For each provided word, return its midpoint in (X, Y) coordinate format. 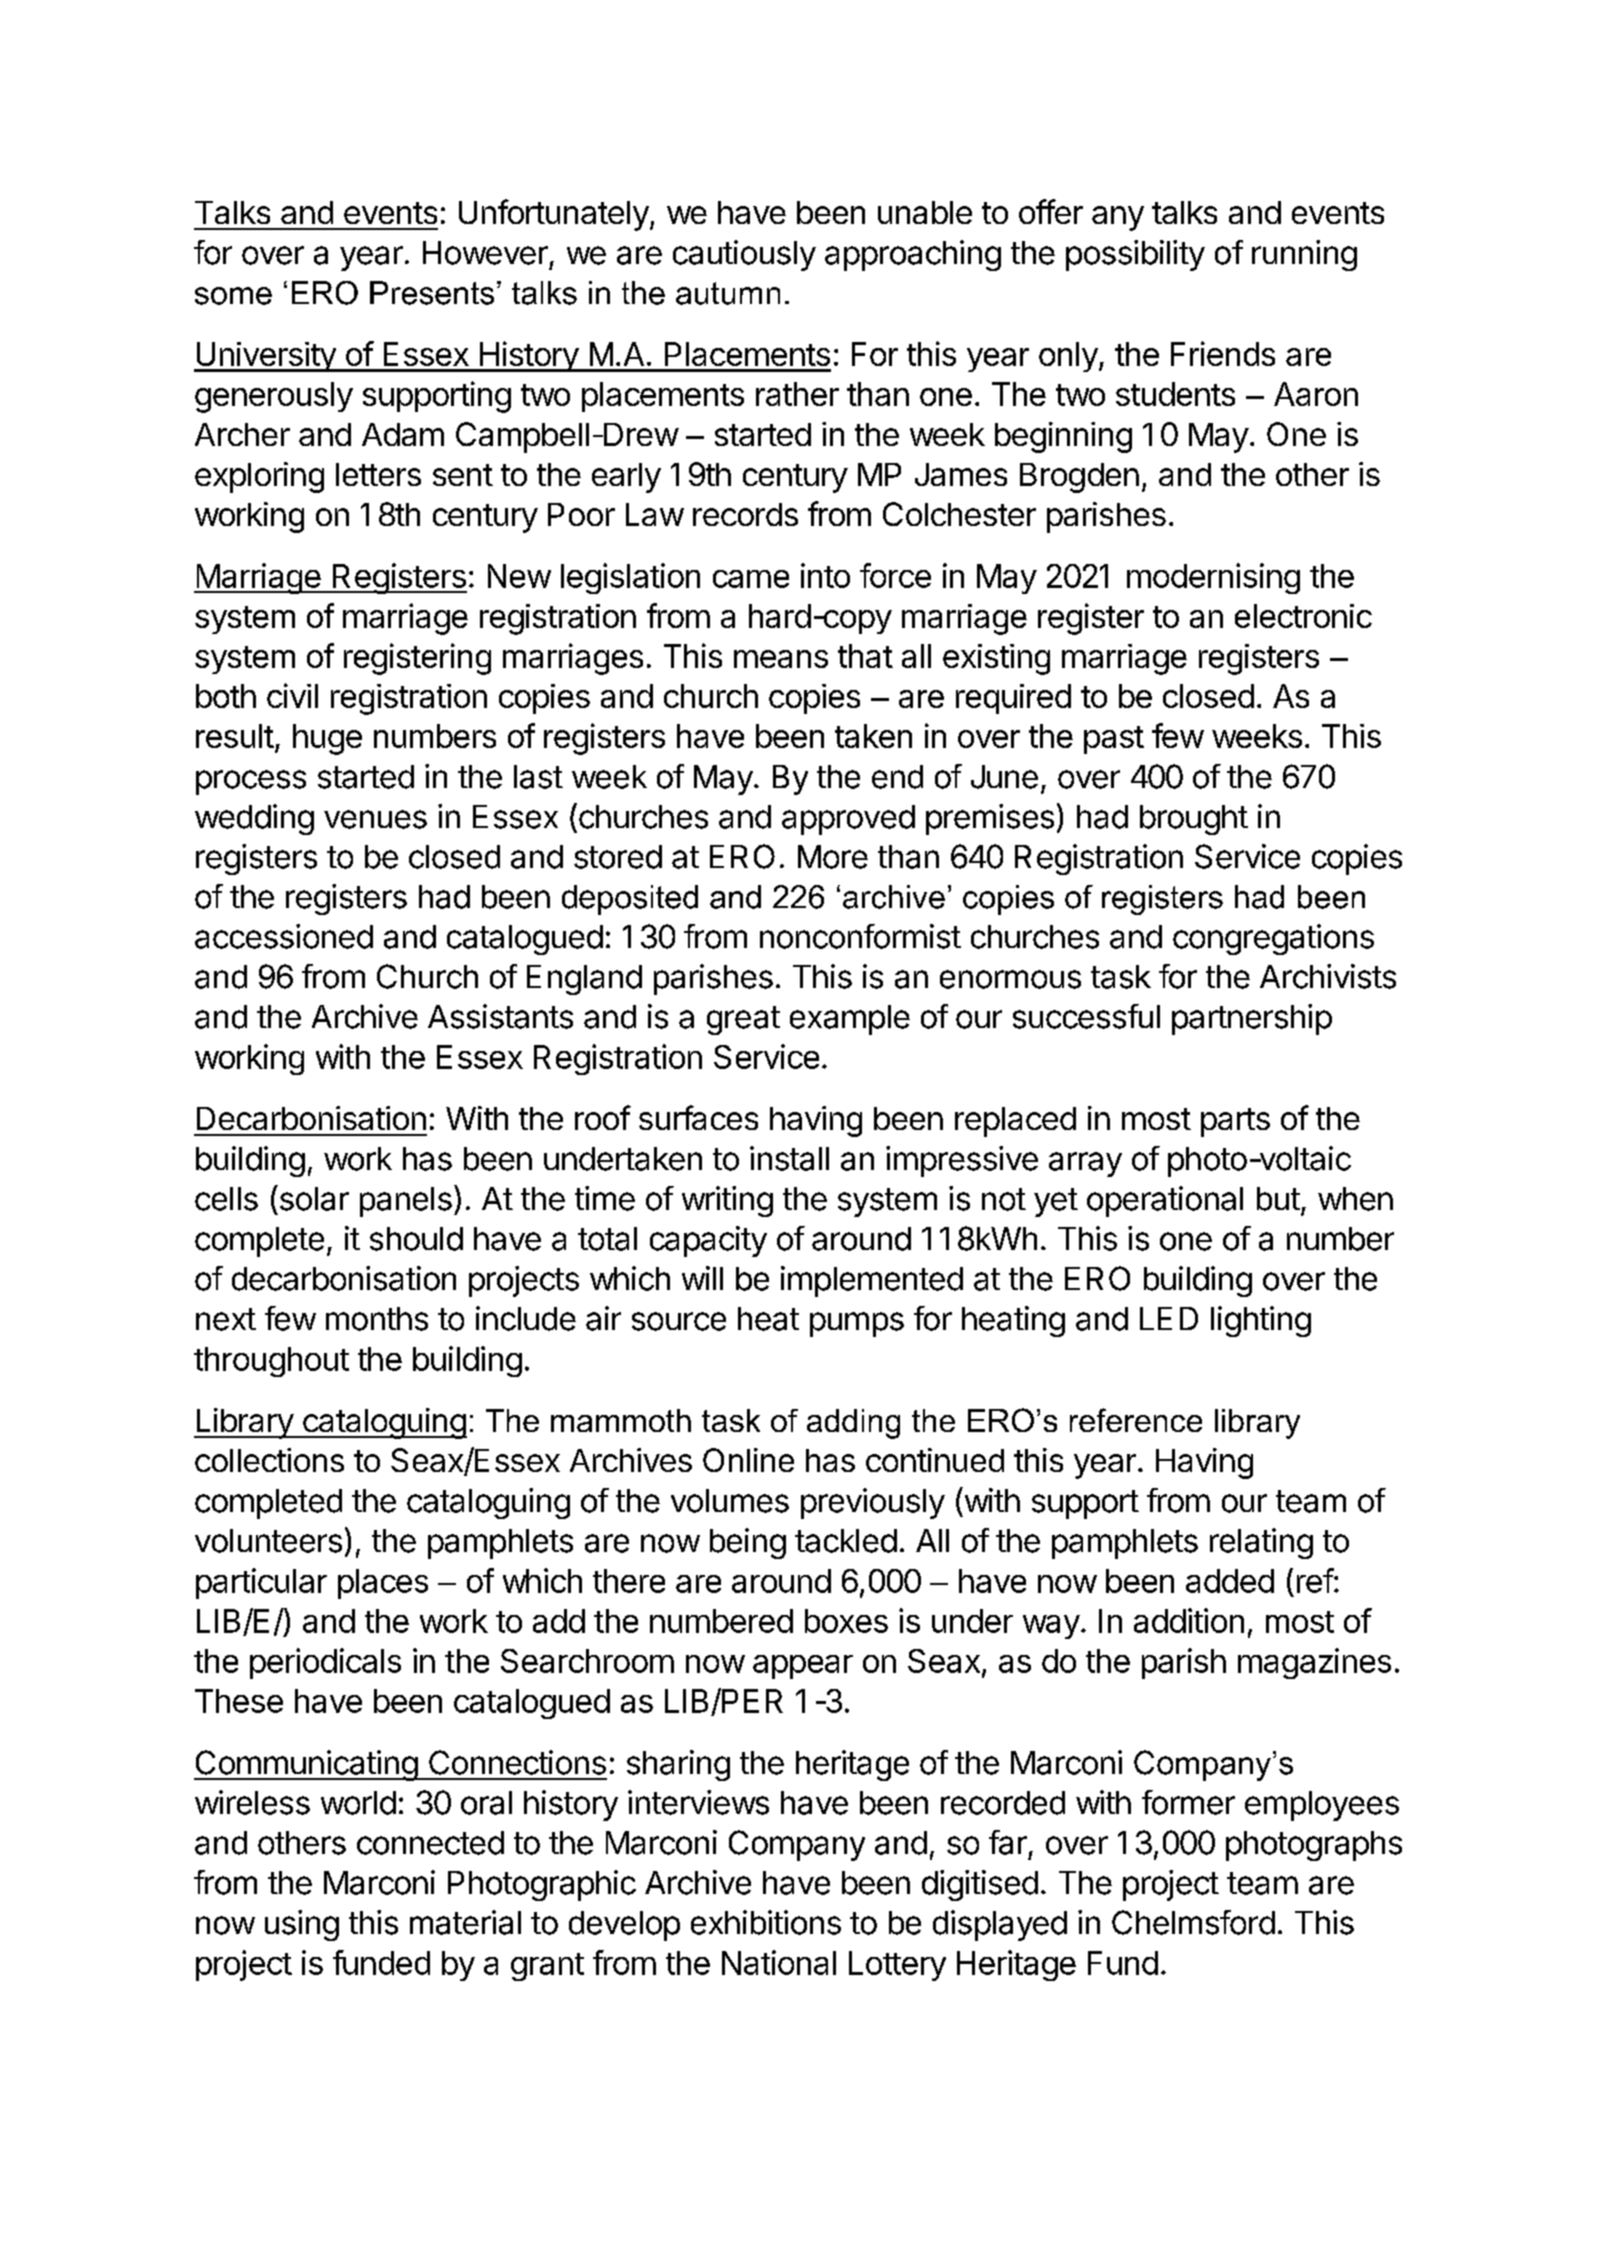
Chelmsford (1193, 1922)
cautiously (744, 255)
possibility (1135, 255)
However (485, 253)
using (302, 1925)
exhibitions (766, 1922)
